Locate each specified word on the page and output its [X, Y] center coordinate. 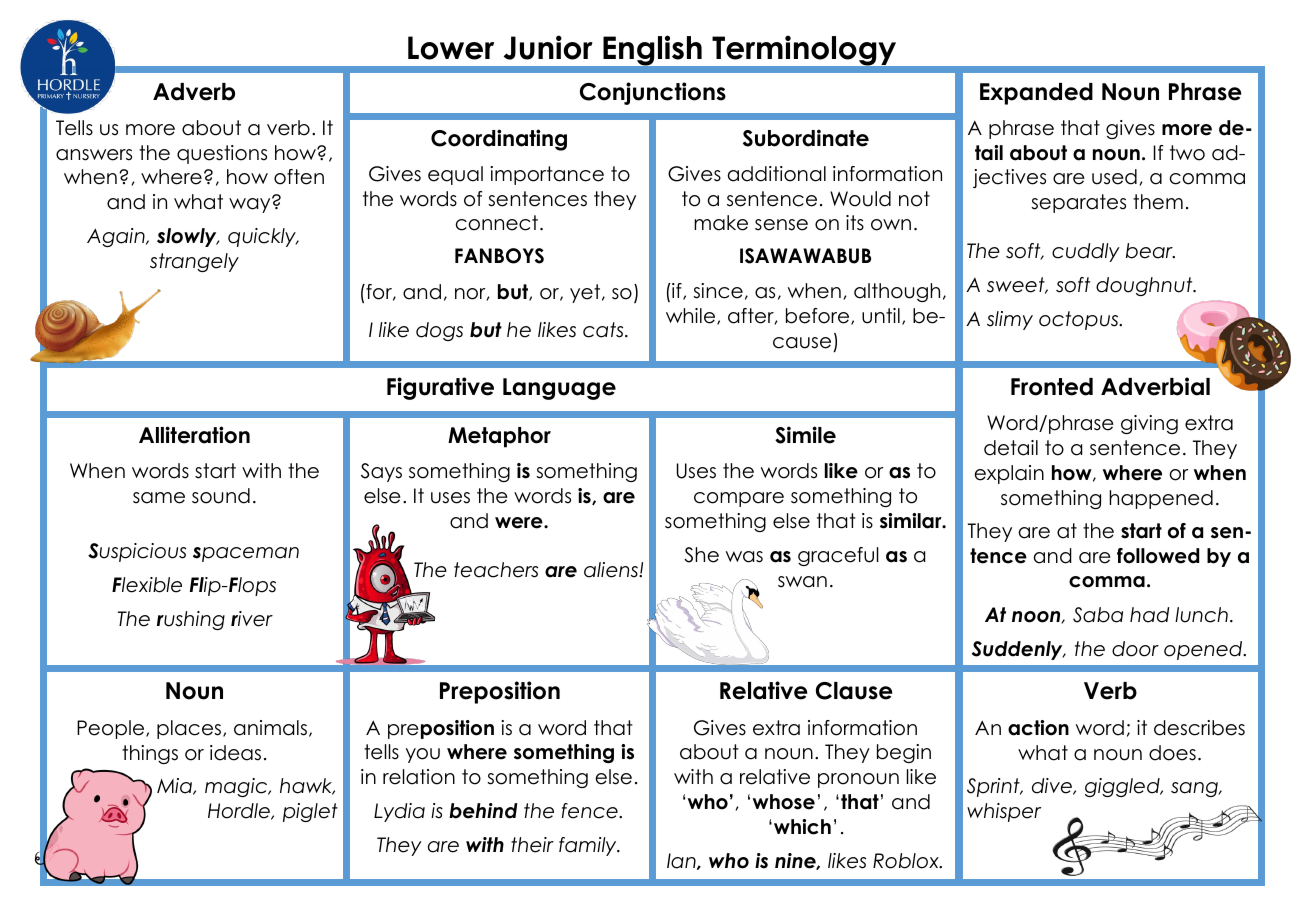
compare [739, 499]
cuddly [1086, 252]
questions [222, 154]
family [589, 846]
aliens [612, 570]
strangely [194, 262]
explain [1009, 474]
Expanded [1036, 94]
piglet [310, 812]
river [252, 619]
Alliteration [194, 435]
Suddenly [1018, 650]
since [718, 291]
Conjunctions [653, 93]
